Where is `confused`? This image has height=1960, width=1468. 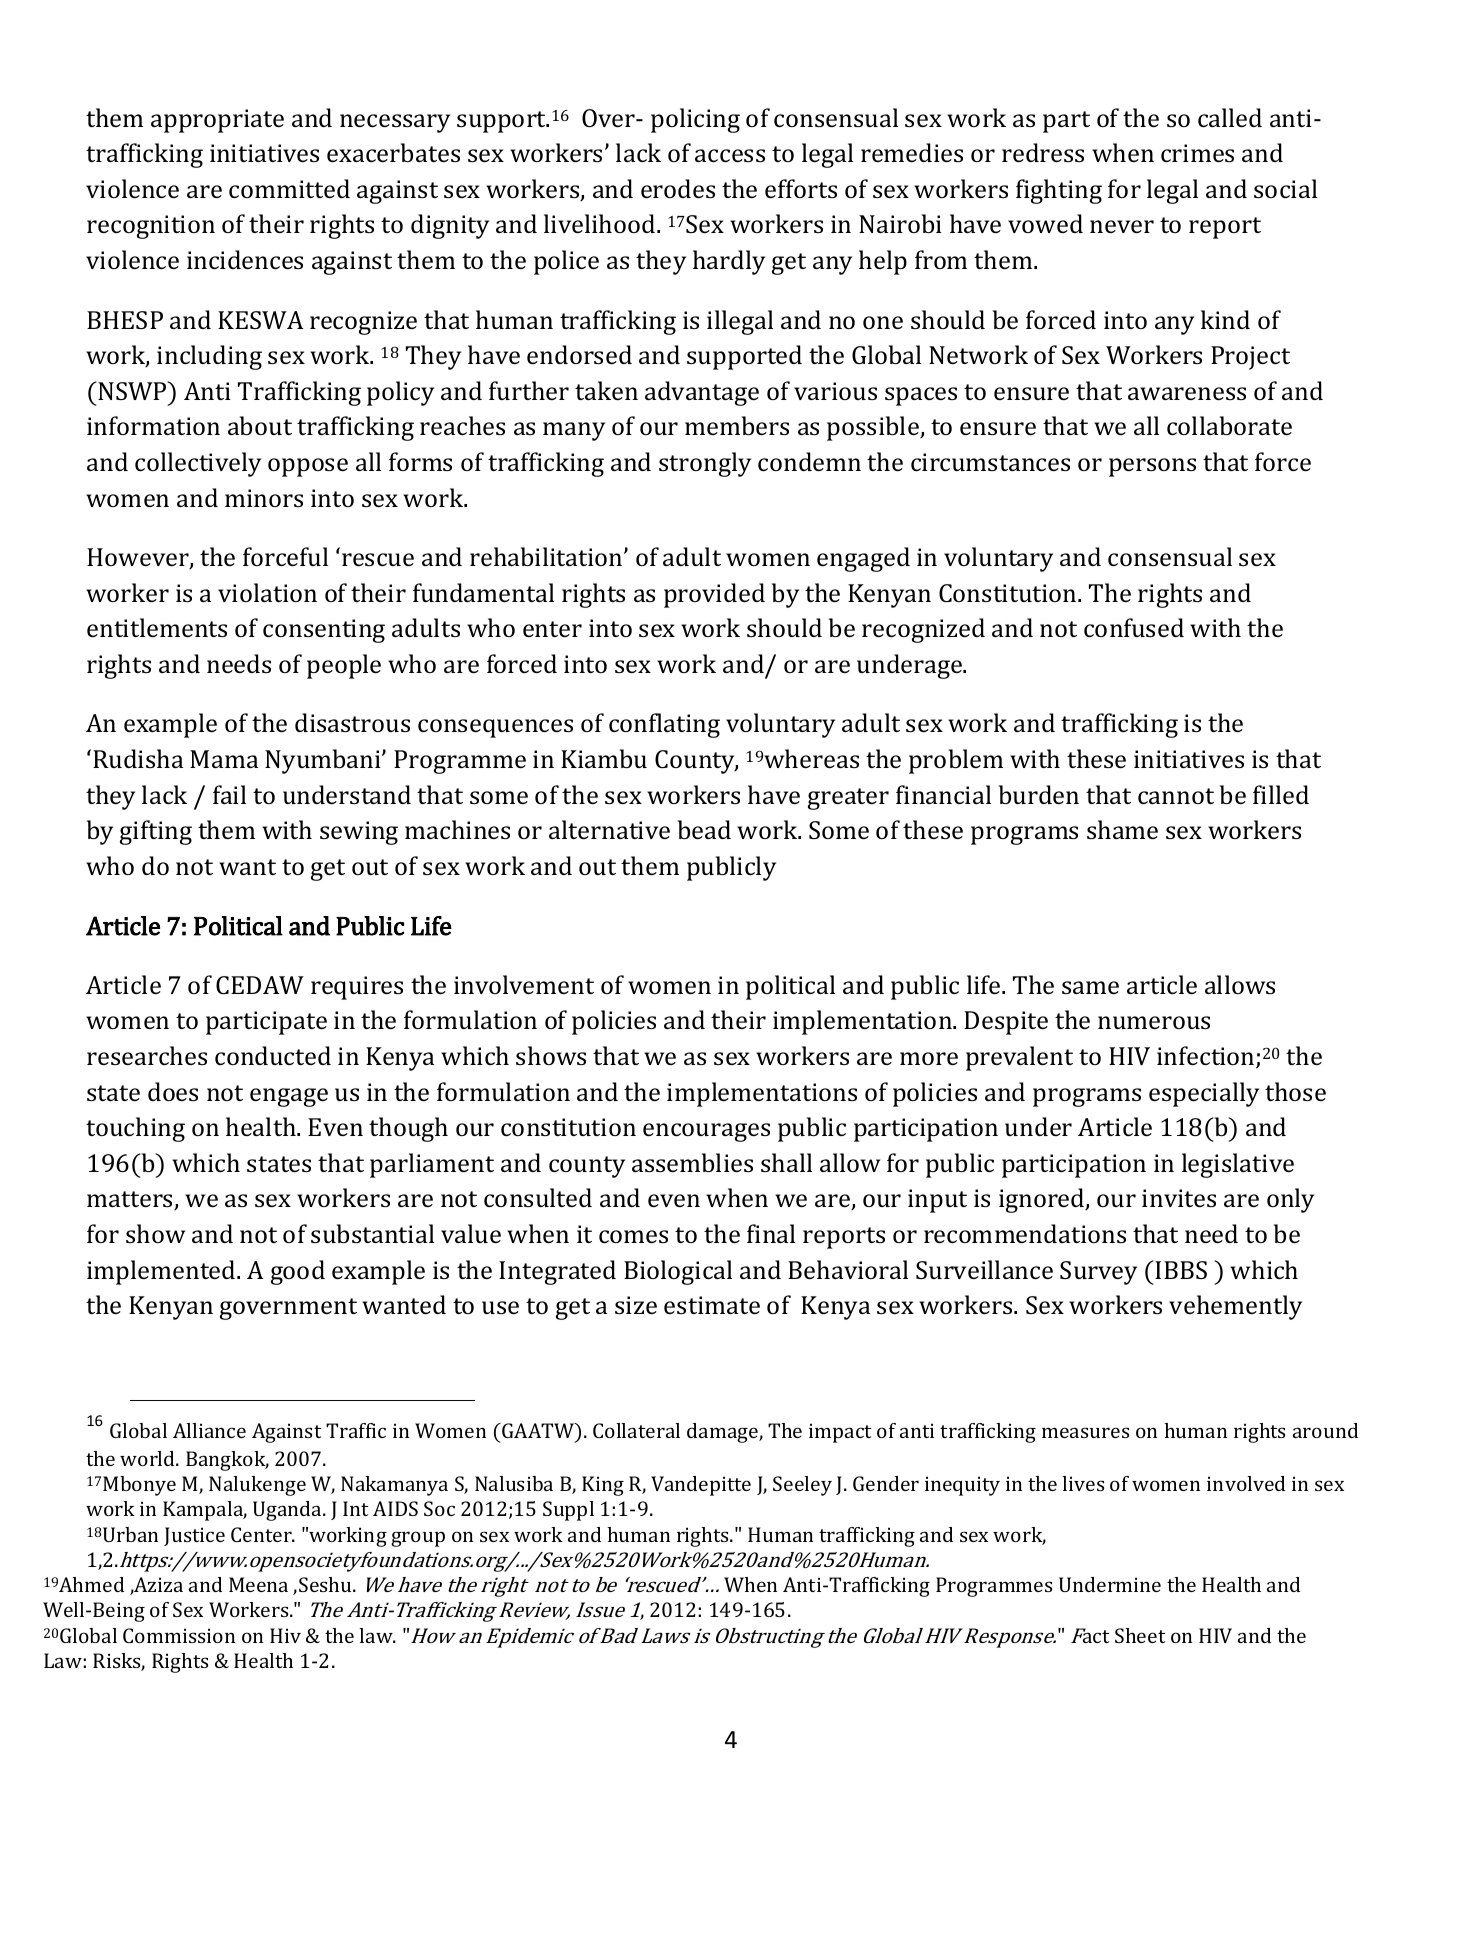 confused is located at coordinates (1134, 627).
